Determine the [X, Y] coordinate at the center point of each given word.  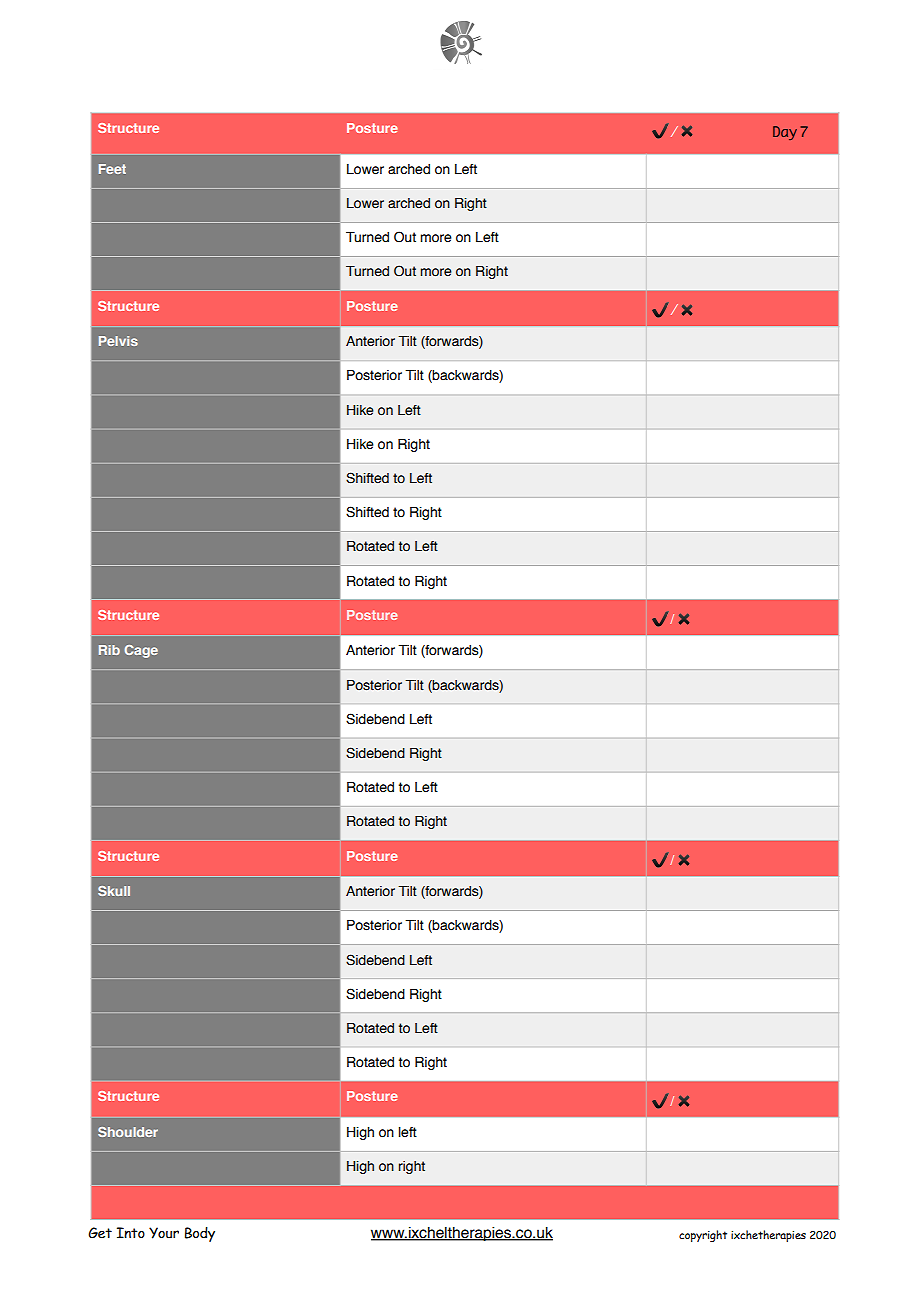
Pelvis [118, 341]
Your [164, 1233]
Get [100, 1233]
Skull [114, 891]
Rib [109, 650]
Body [200, 1234]
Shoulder [128, 1132]
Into [131, 1233]
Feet [112, 169]
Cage [141, 651]
